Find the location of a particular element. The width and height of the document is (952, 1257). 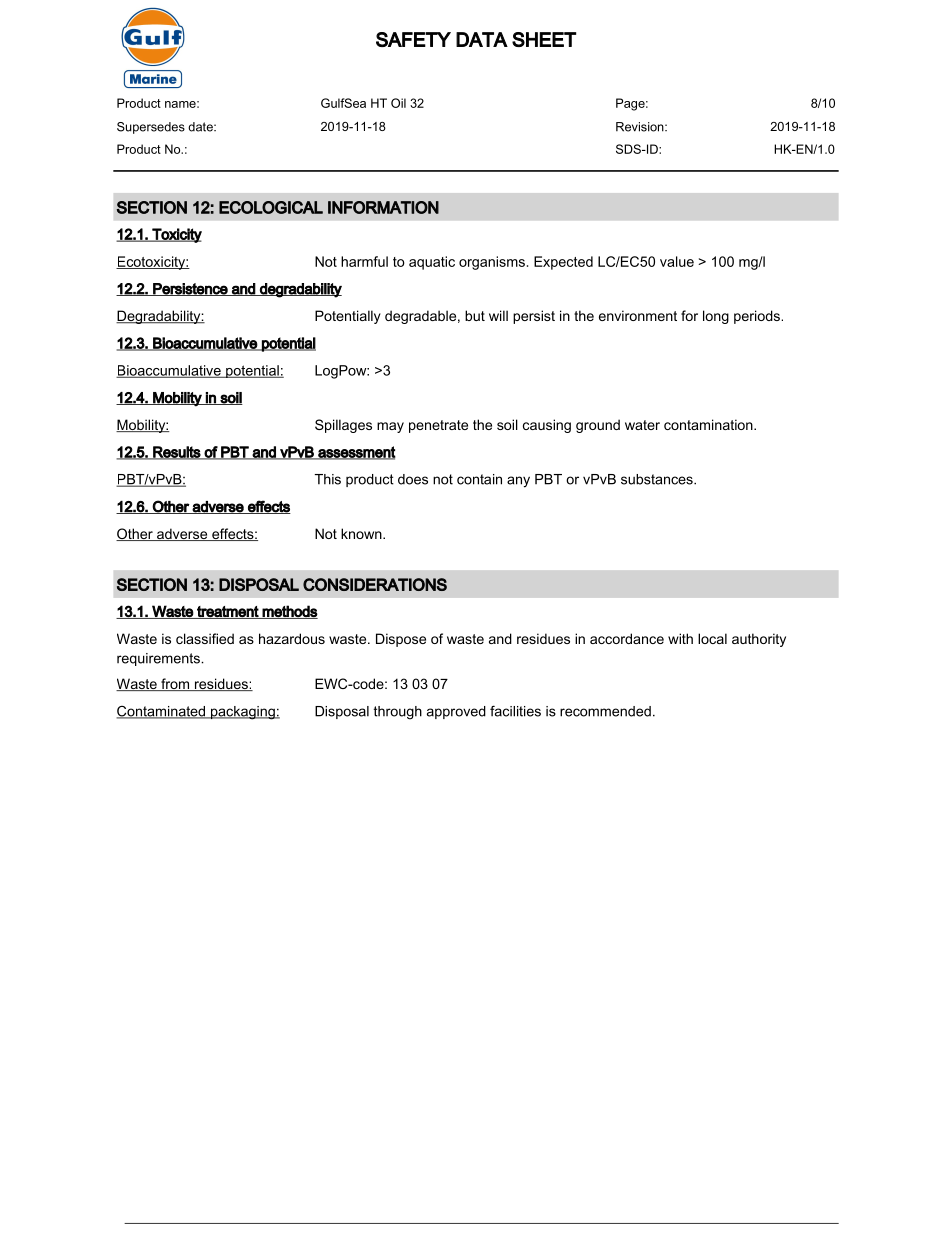

recommended is located at coordinates (605, 711).
